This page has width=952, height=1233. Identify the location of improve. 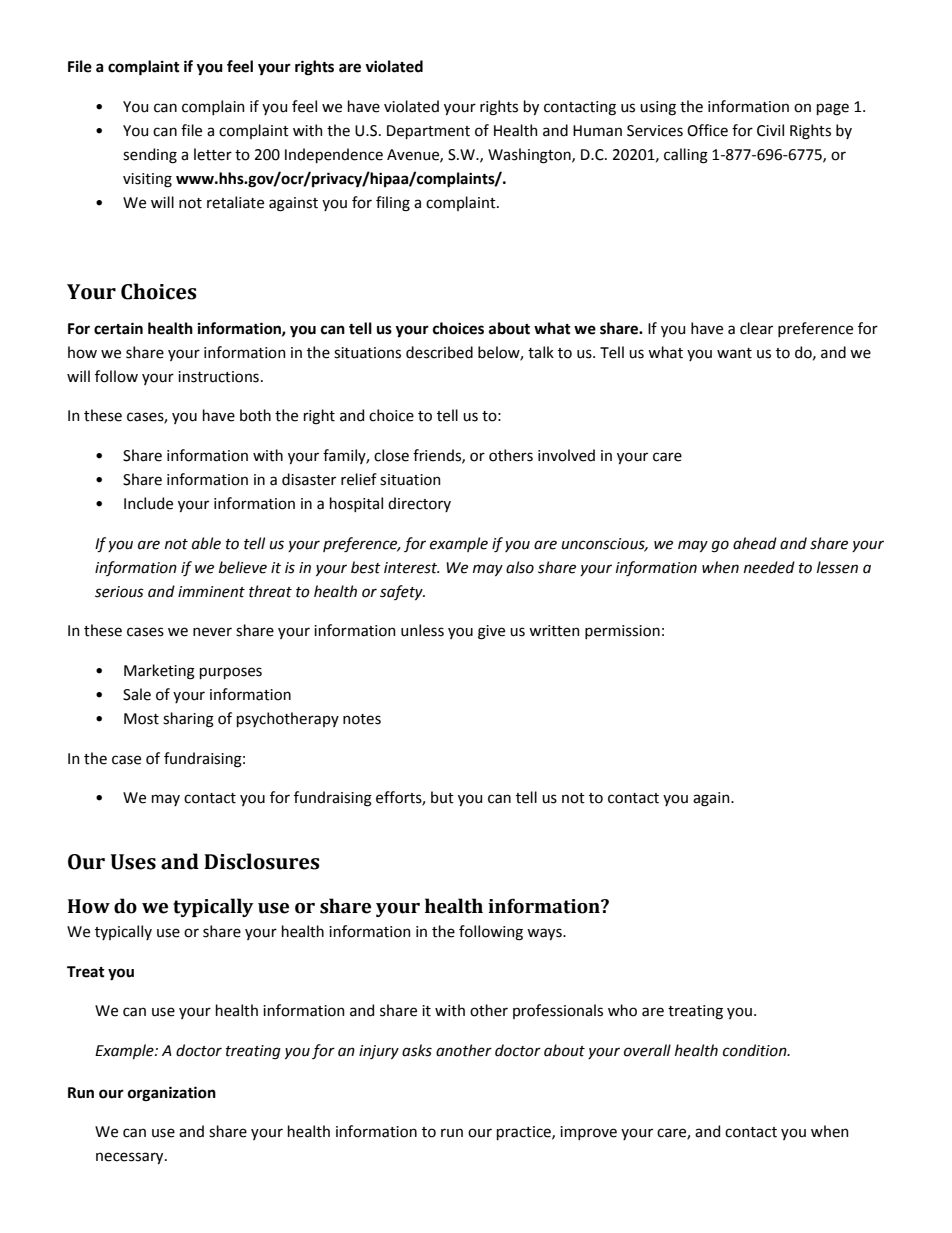
(588, 1133).
